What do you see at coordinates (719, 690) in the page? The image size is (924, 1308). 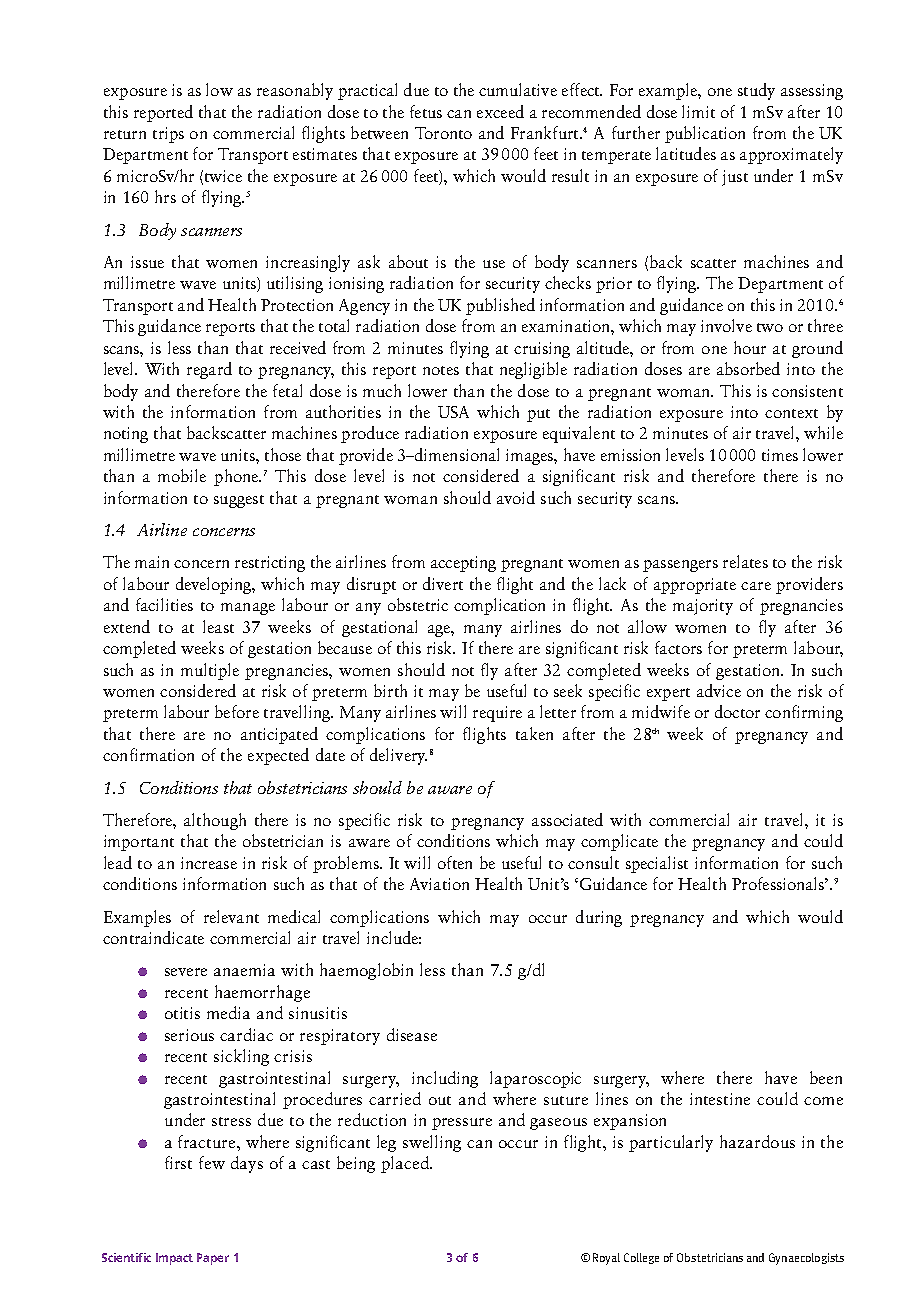 I see `advice` at bounding box center [719, 690].
